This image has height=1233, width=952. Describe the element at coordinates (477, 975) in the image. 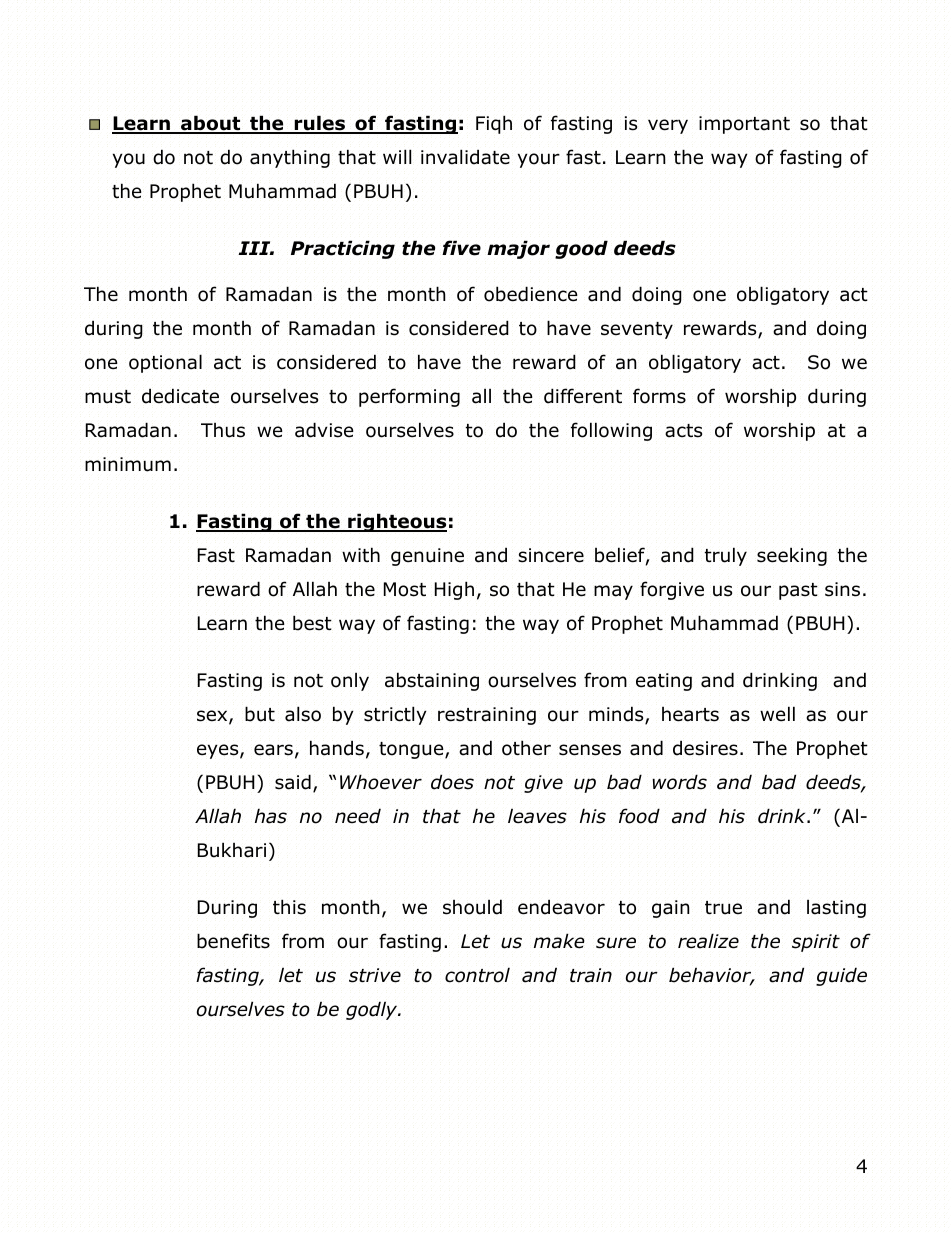

I see `control` at that location.
